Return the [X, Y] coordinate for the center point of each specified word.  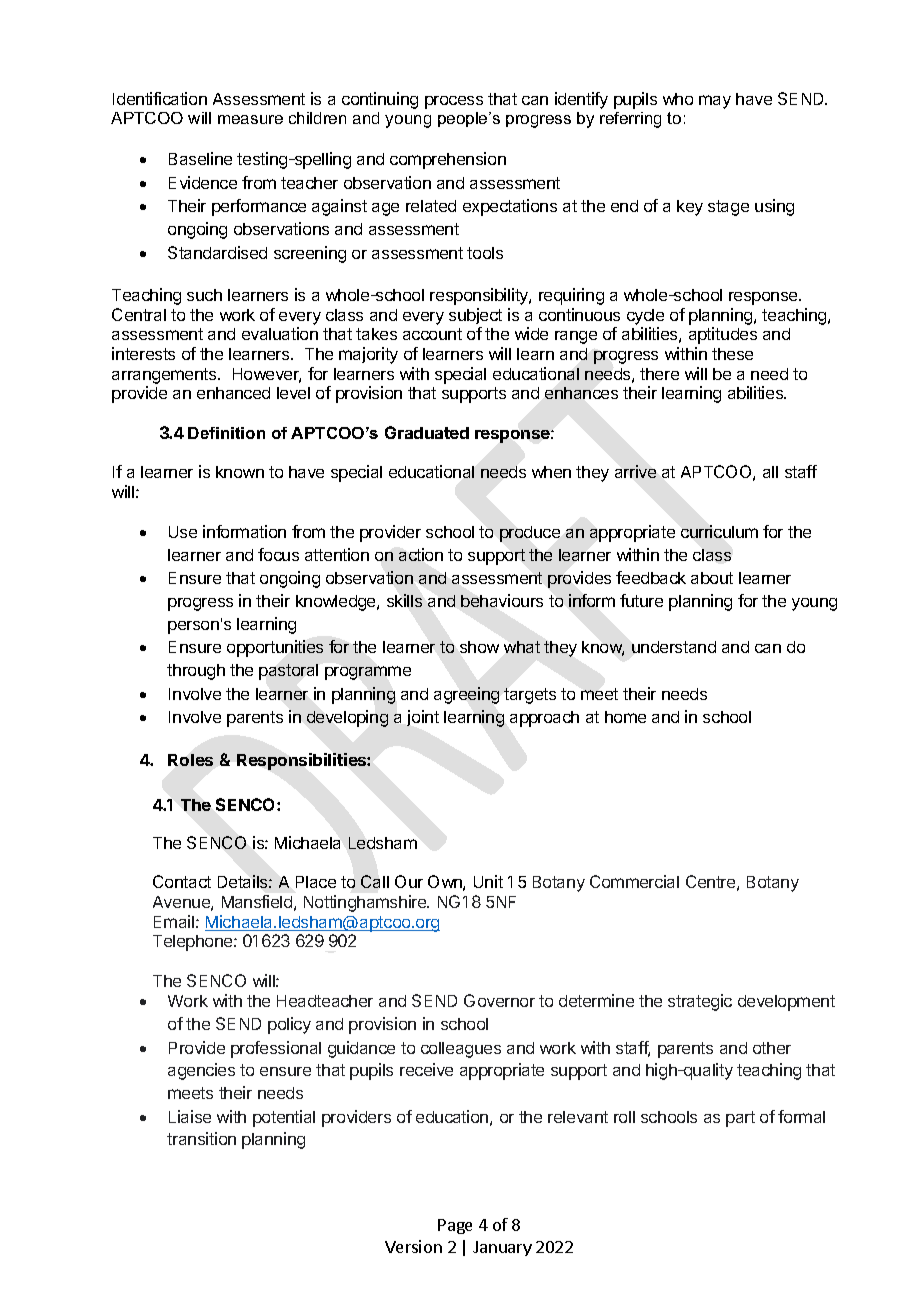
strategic [700, 1002]
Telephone [194, 943]
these [732, 354]
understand [674, 647]
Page [455, 1226]
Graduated [427, 432]
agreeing [466, 695]
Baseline [200, 158]
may [715, 102]
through [196, 672]
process [454, 102]
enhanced [233, 393]
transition [201, 1138]
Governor [499, 1000]
